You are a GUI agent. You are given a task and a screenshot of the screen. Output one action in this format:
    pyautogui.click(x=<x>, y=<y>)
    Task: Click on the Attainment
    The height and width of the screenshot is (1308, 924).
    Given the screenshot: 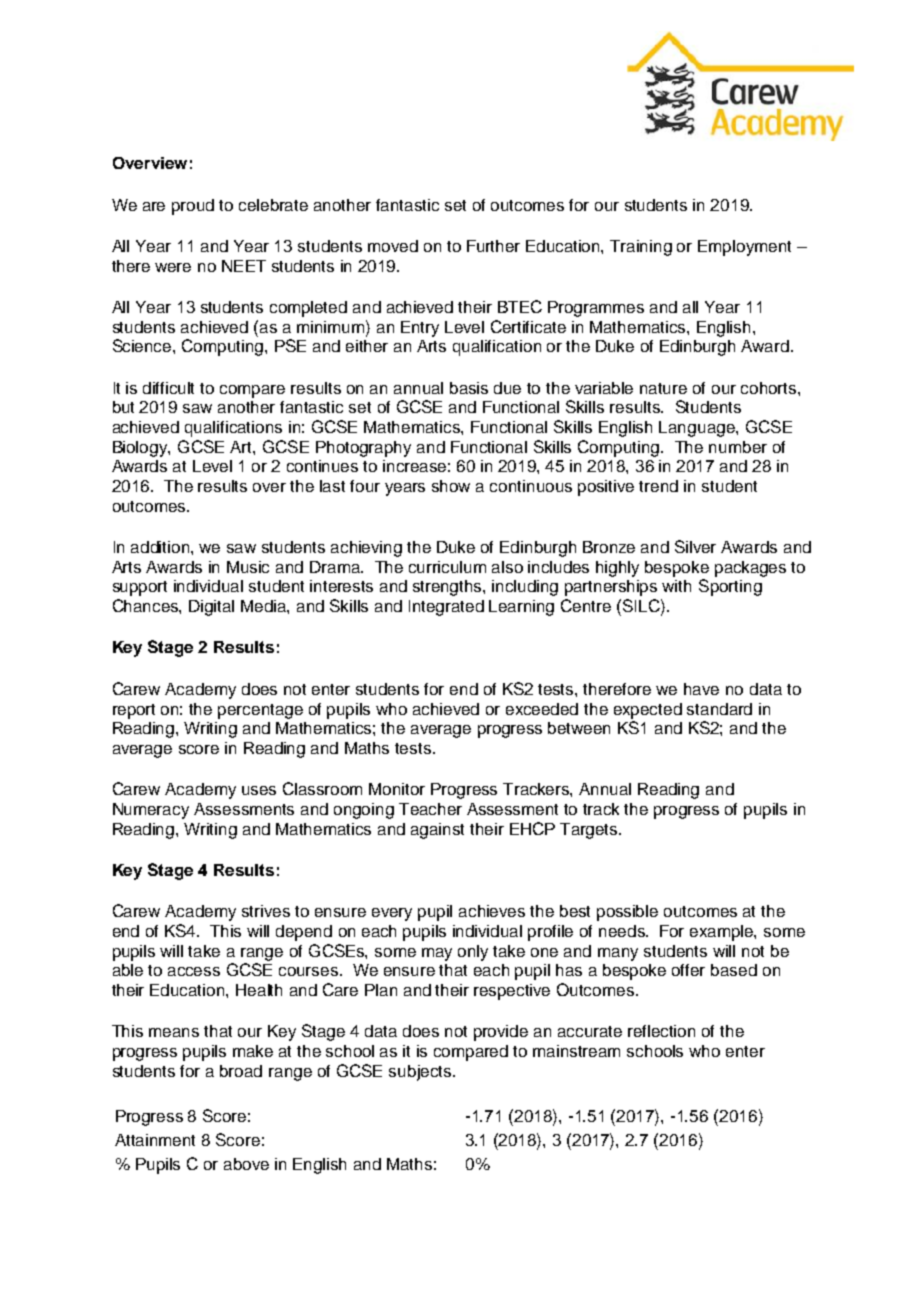 What is the action you would take?
    pyautogui.click(x=155, y=1140)
